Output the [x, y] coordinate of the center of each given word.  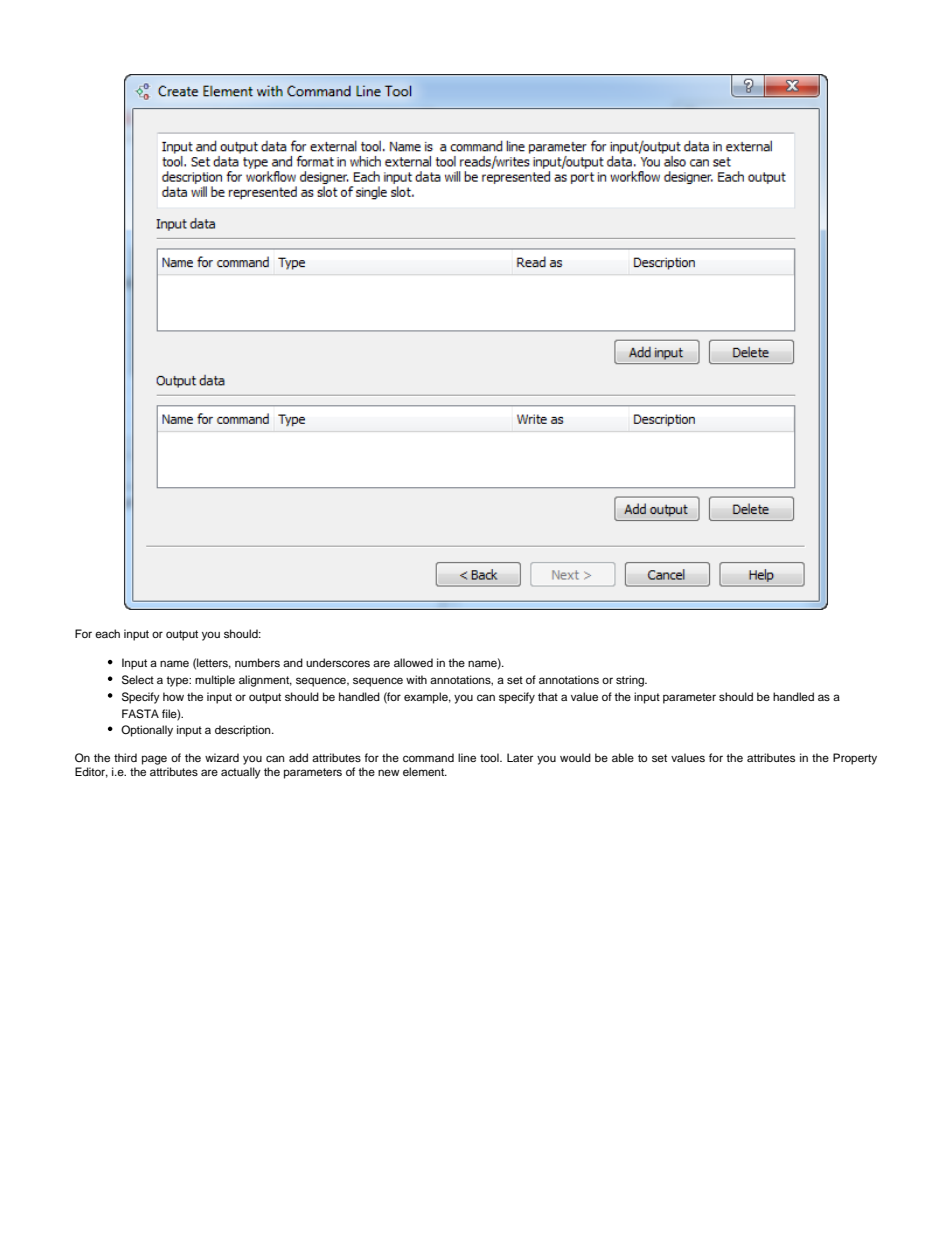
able [623, 757]
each [107, 633]
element [425, 771]
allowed [413, 662]
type [178, 681]
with [416, 679]
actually [241, 773]
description [244, 731]
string [631, 681]
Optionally [147, 731]
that [548, 696]
